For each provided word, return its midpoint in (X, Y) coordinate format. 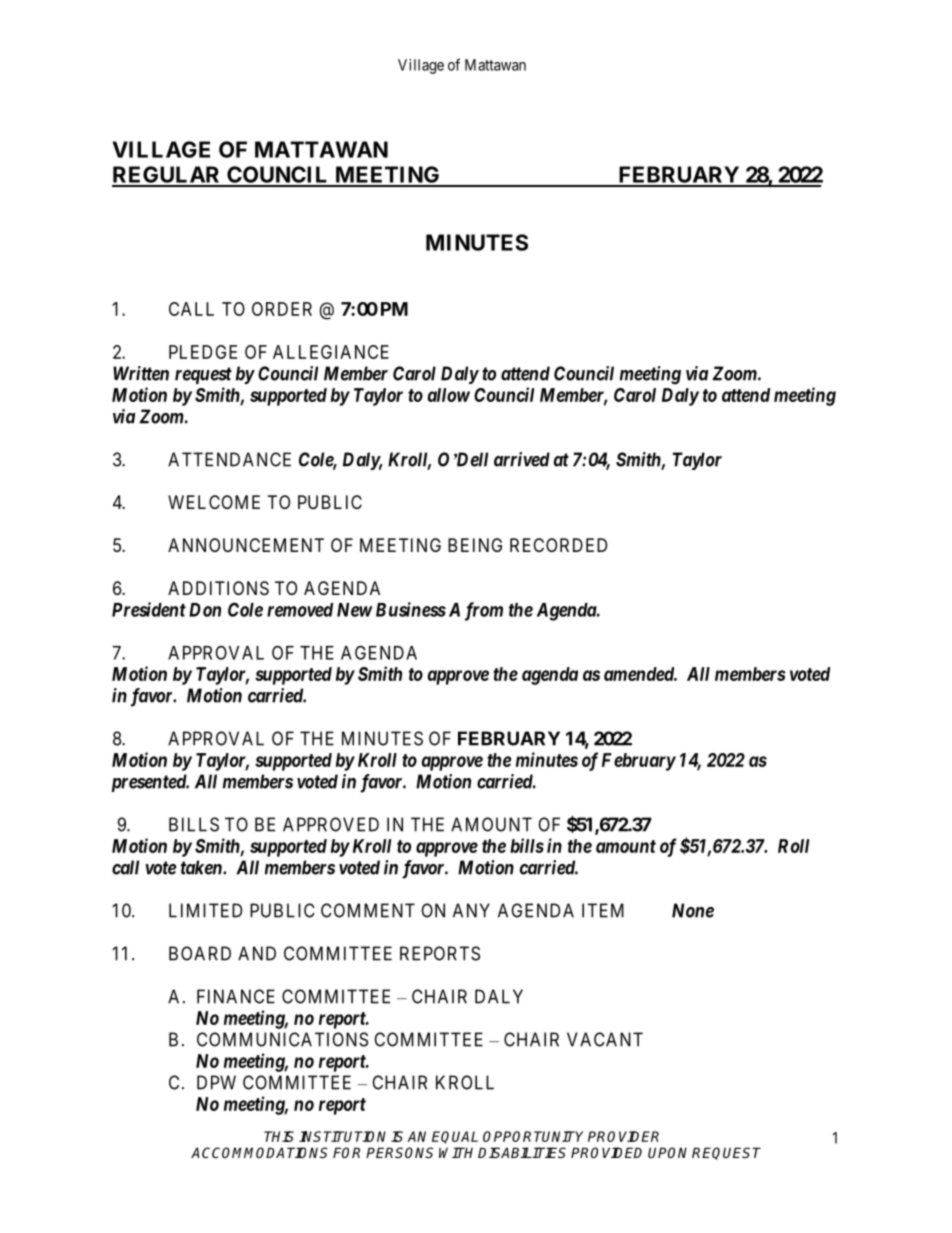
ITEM (603, 910)
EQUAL (455, 1137)
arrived (522, 459)
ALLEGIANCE (331, 352)
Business (411, 609)
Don (205, 610)
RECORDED (558, 545)
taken (202, 867)
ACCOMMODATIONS (259, 1152)
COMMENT (368, 910)
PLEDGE (203, 352)
